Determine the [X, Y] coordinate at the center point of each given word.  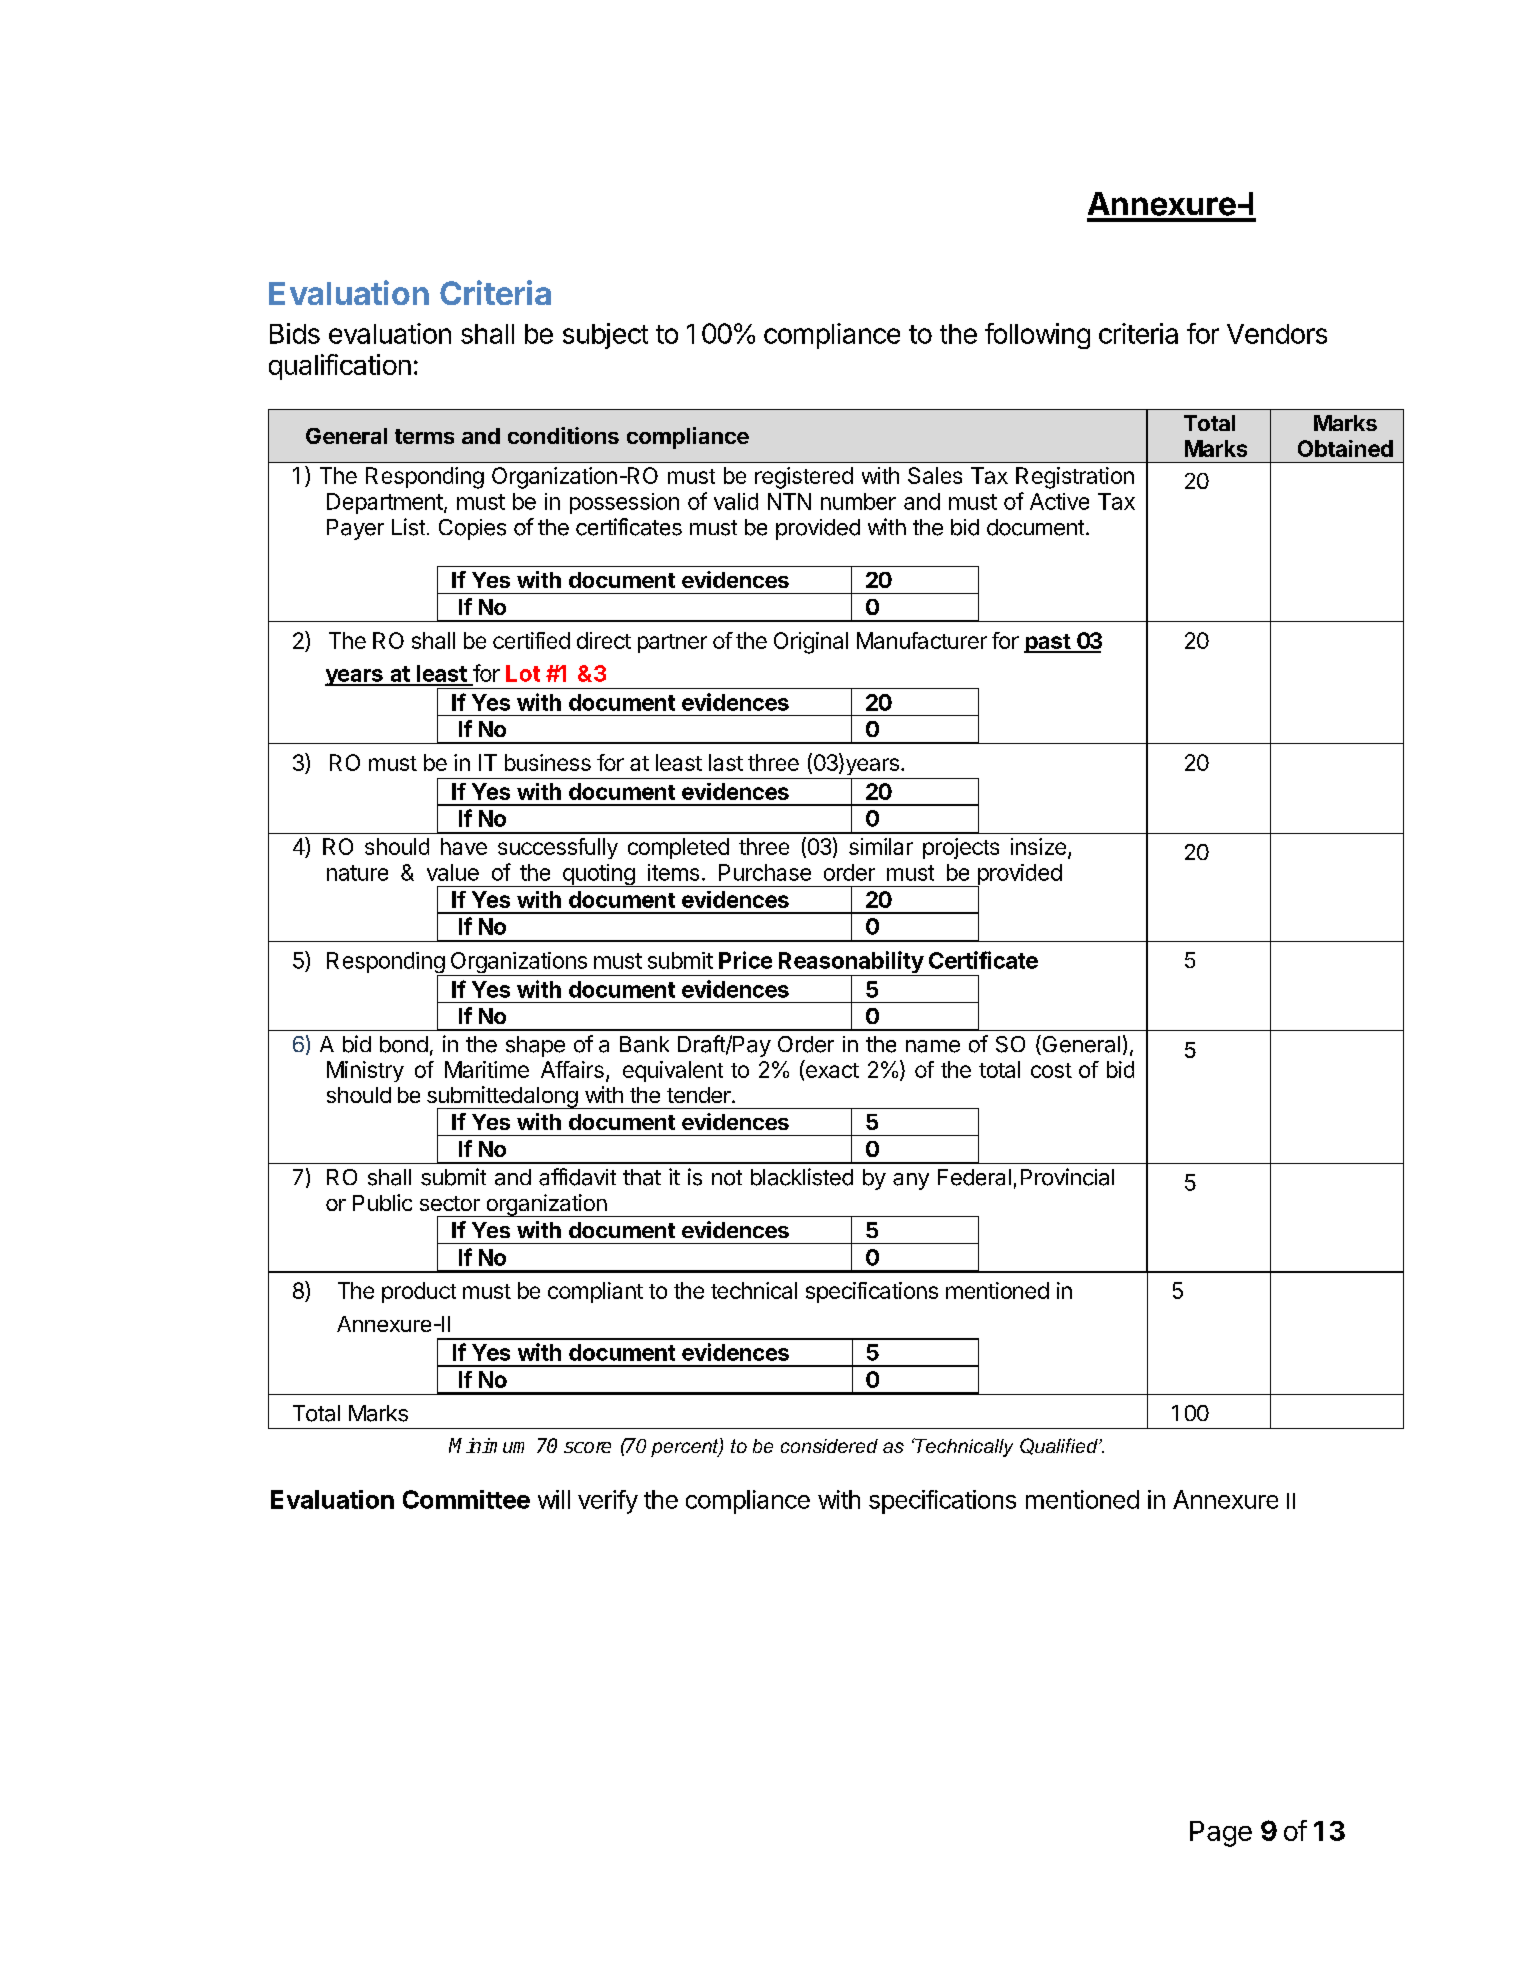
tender [700, 1095]
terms [424, 436]
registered [804, 478]
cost [1051, 1070]
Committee [466, 1499]
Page [1221, 1834]
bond [404, 1044]
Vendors [1277, 334]
